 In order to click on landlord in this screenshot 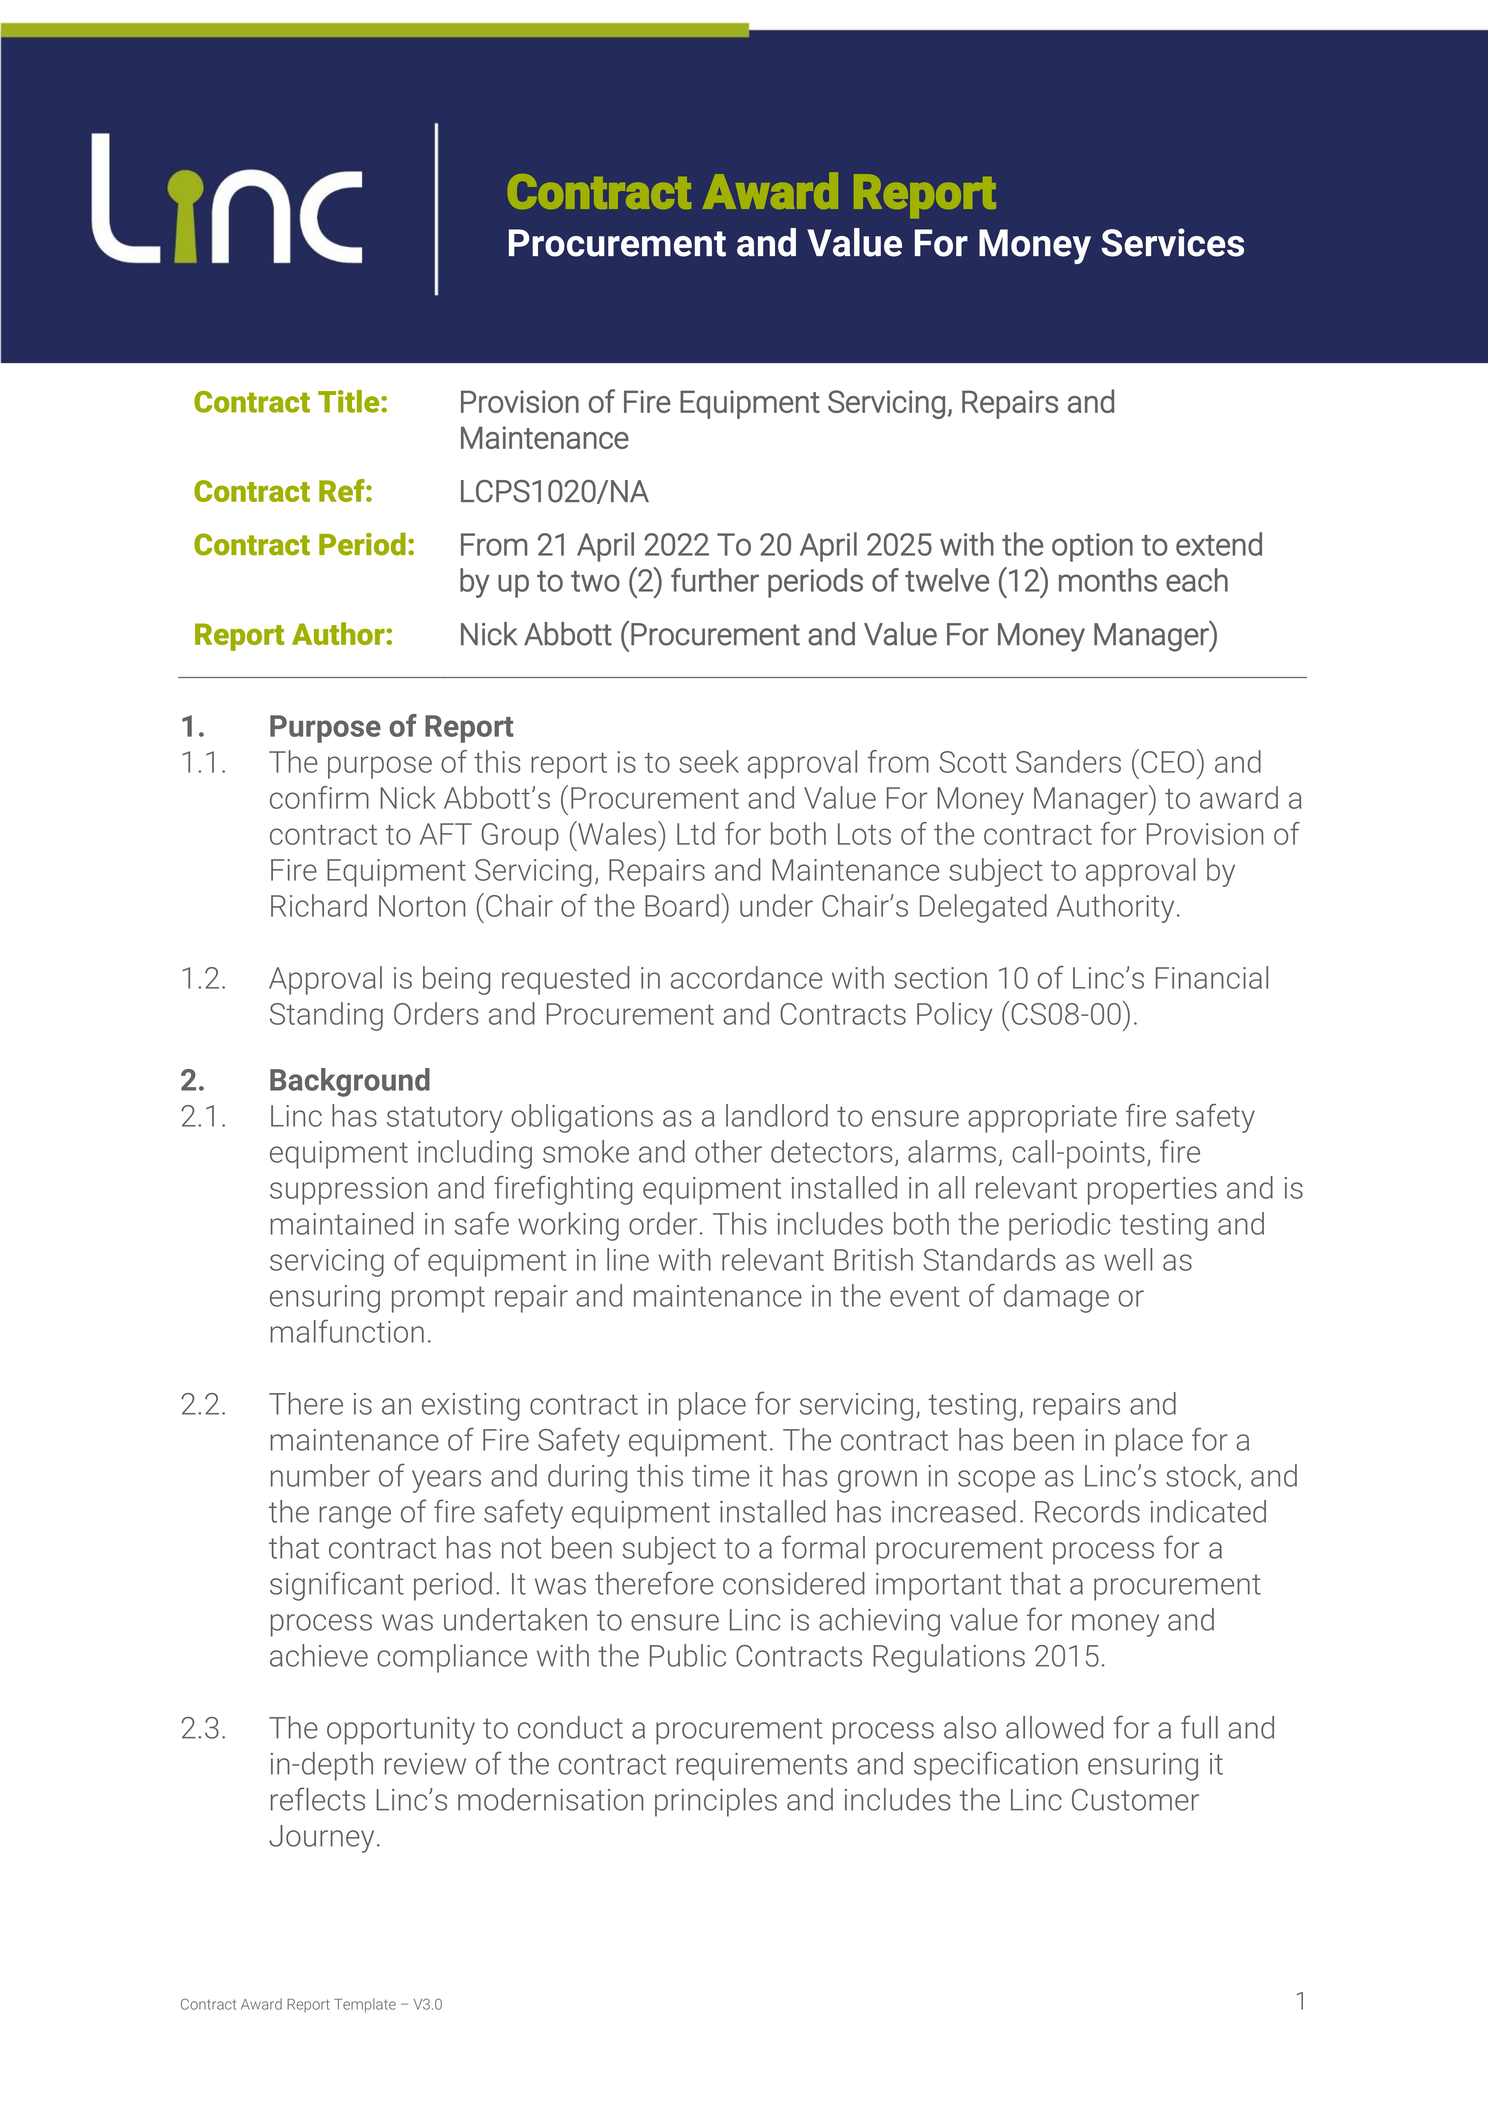, I will do `click(777, 1115)`.
